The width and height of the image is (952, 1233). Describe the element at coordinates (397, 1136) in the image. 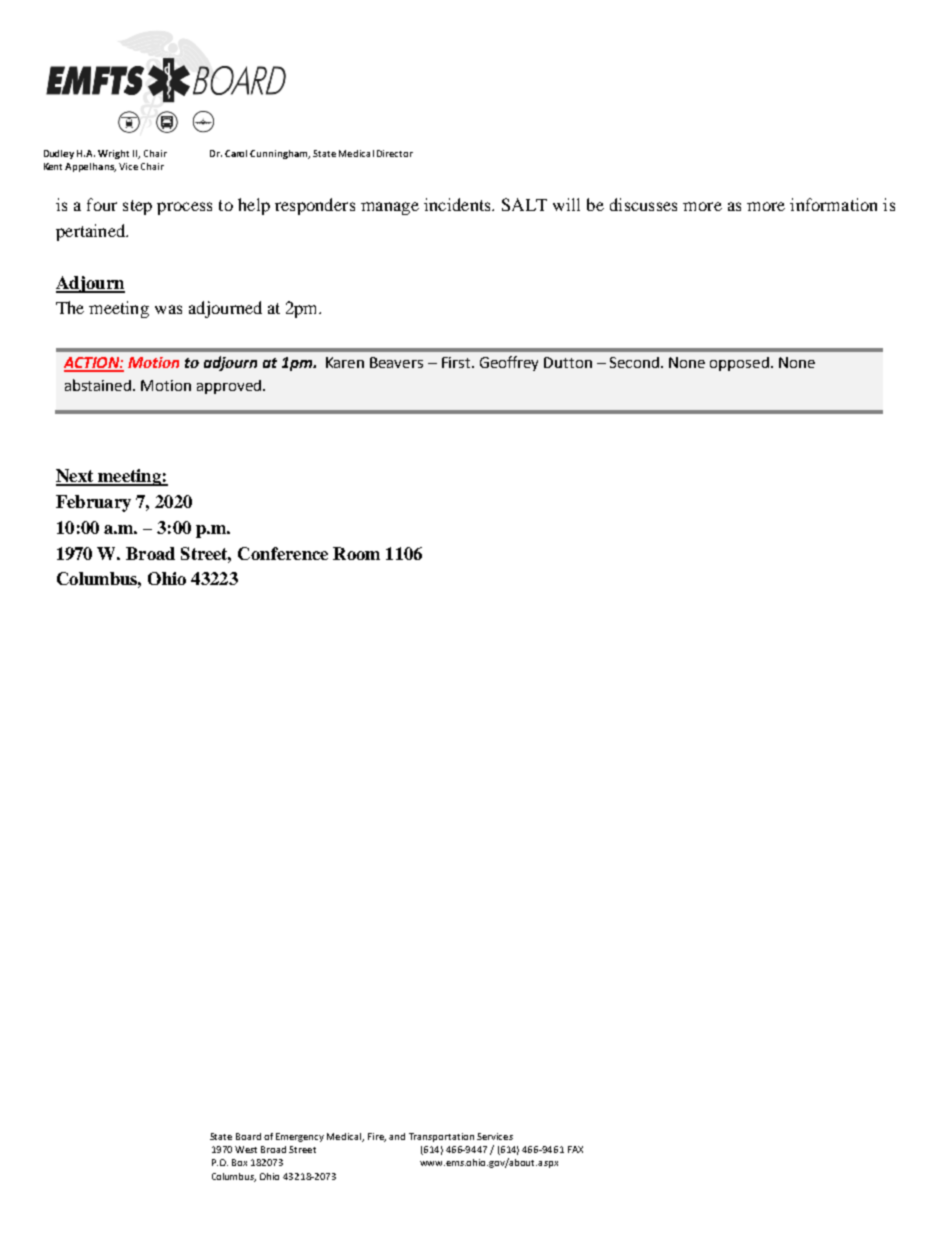

I see `and` at that location.
